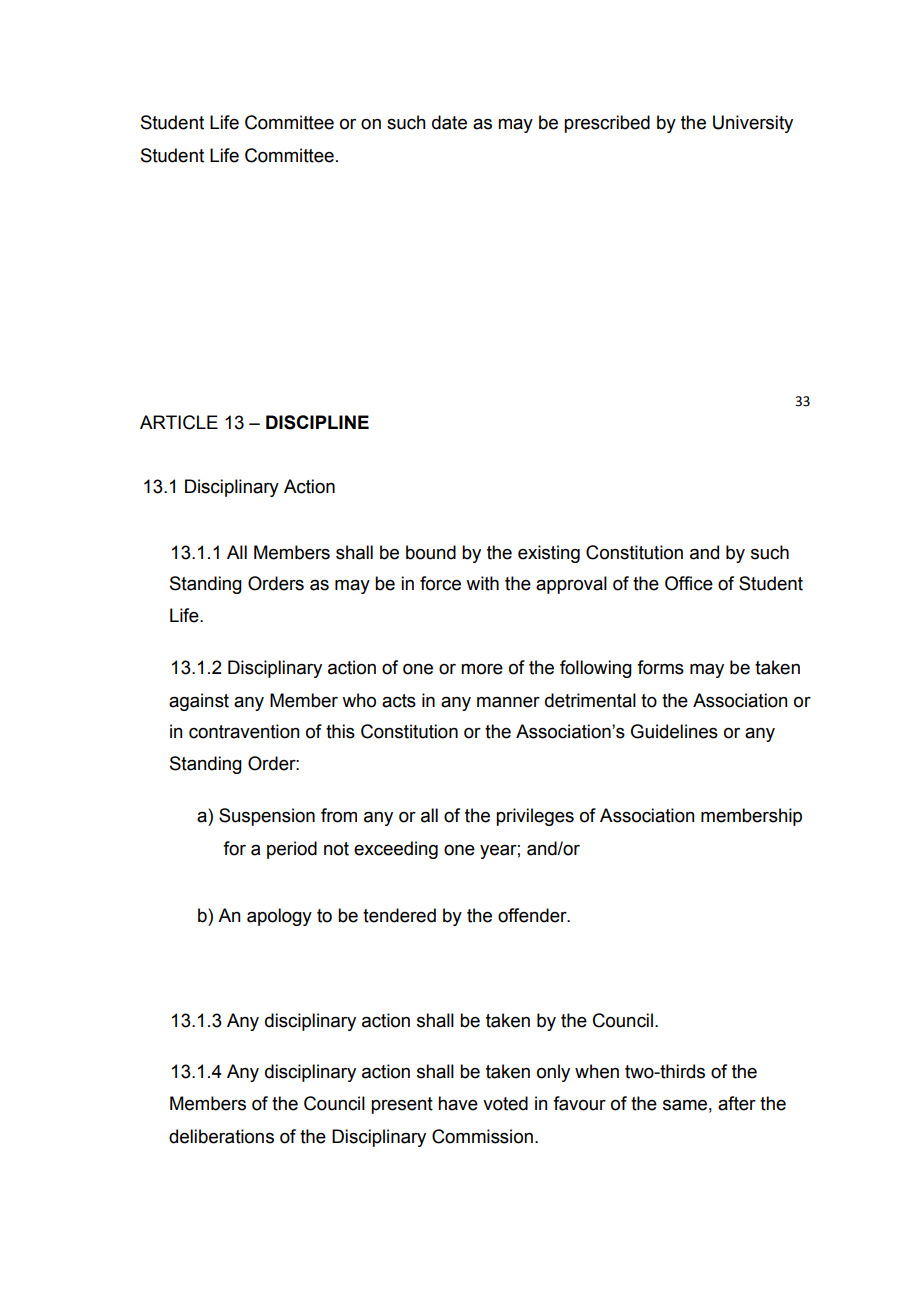  What do you see at coordinates (199, 702) in the page?
I see `against` at bounding box center [199, 702].
